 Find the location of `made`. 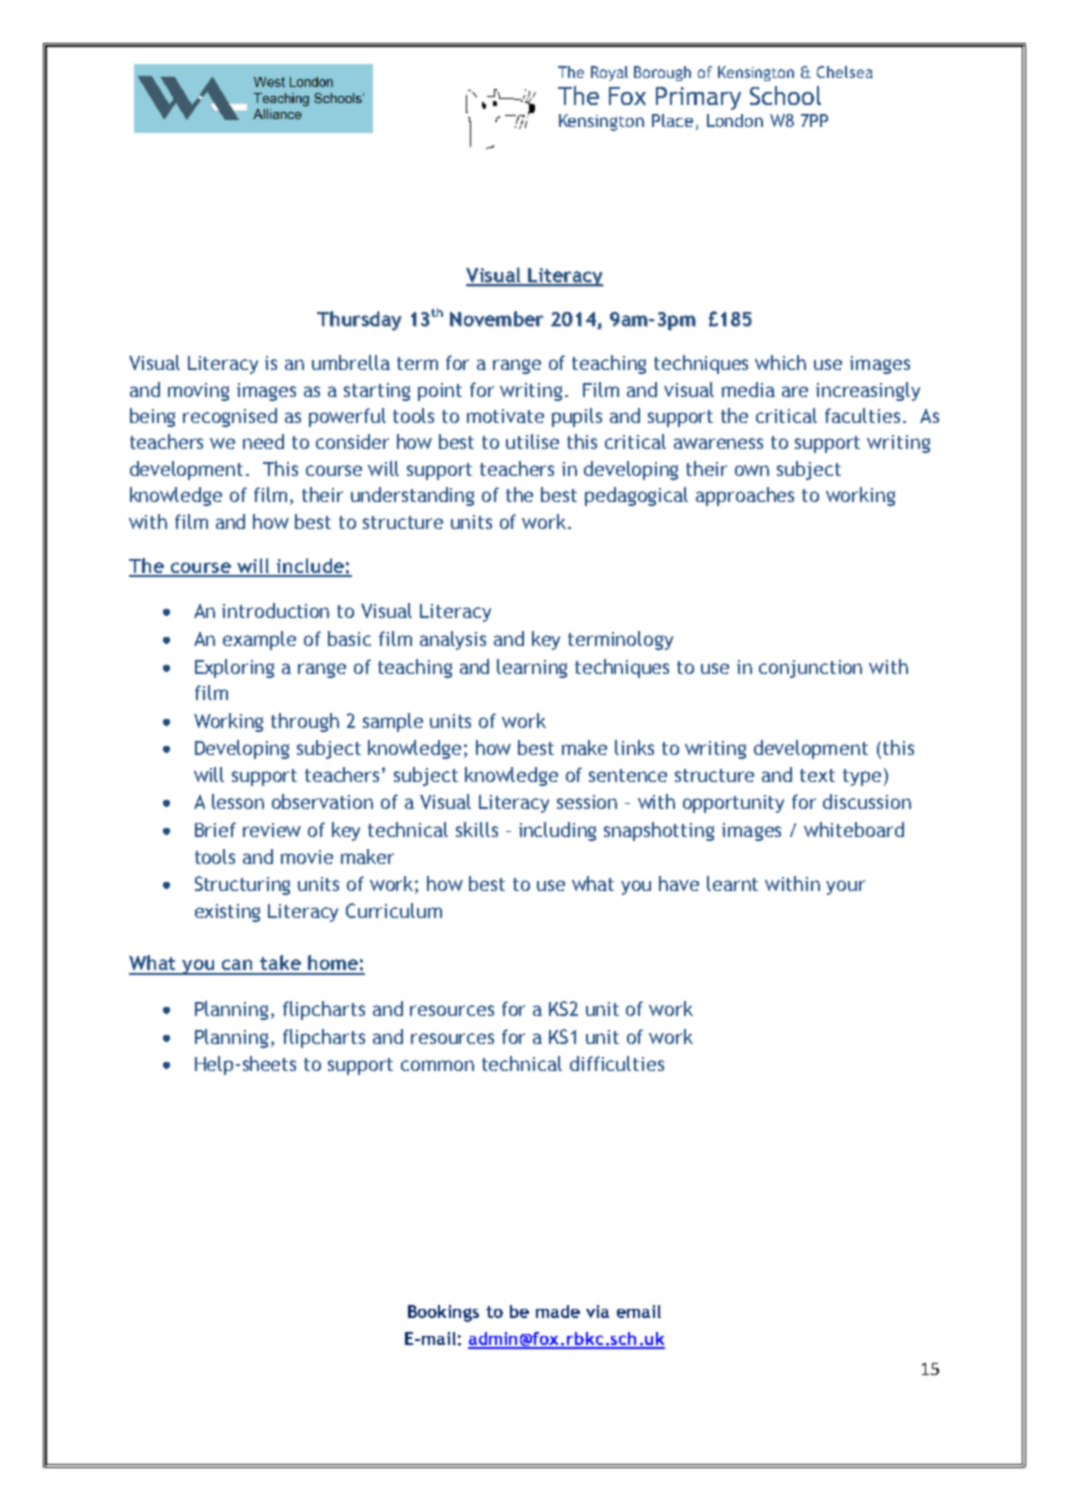

made is located at coordinates (558, 1311).
